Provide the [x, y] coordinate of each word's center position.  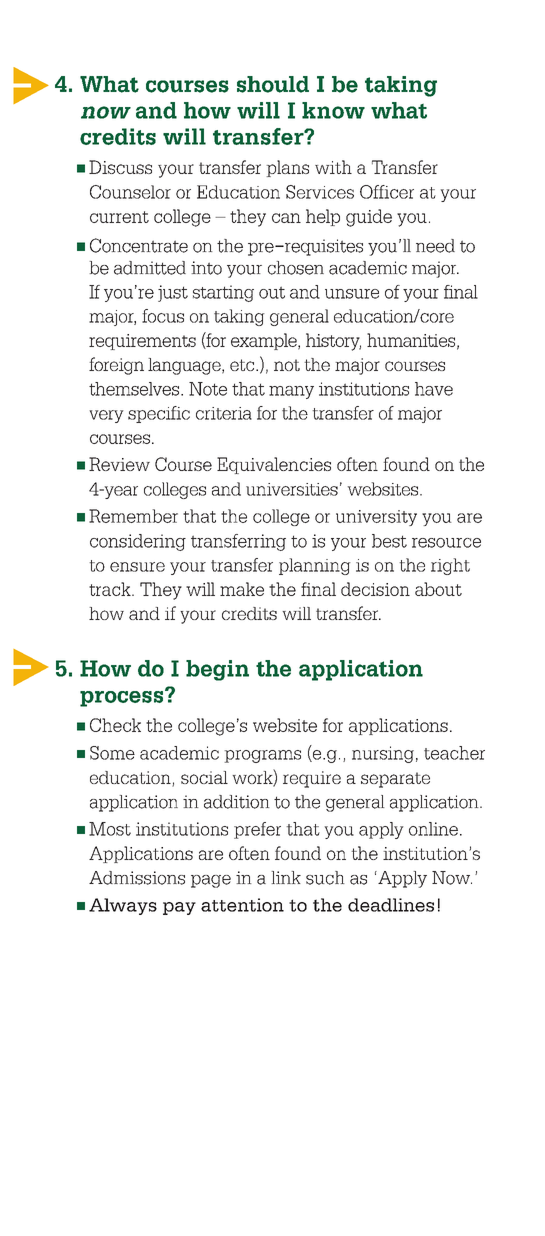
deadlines [391, 905]
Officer [387, 192]
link [286, 877]
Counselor [130, 192]
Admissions [137, 878]
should [273, 84]
